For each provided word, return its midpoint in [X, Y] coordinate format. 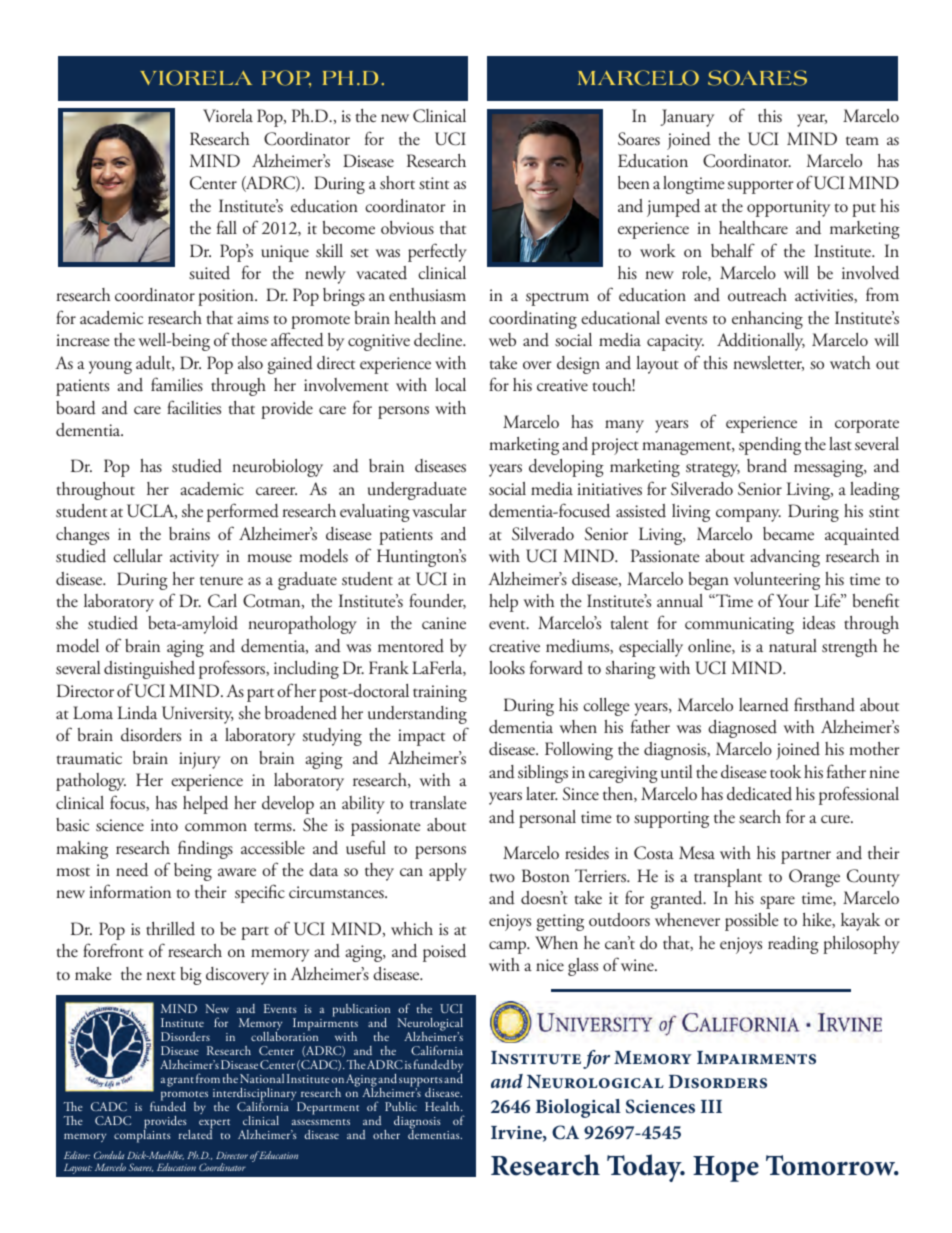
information [130, 891]
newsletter [768, 363]
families [177, 384]
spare [777, 902]
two [502, 878]
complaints [142, 1135]
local [450, 385]
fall [227, 227]
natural [793, 646]
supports [420, 1083]
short [397, 183]
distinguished [149, 670]
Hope [726, 1169]
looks [507, 668]
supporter [761, 187]
